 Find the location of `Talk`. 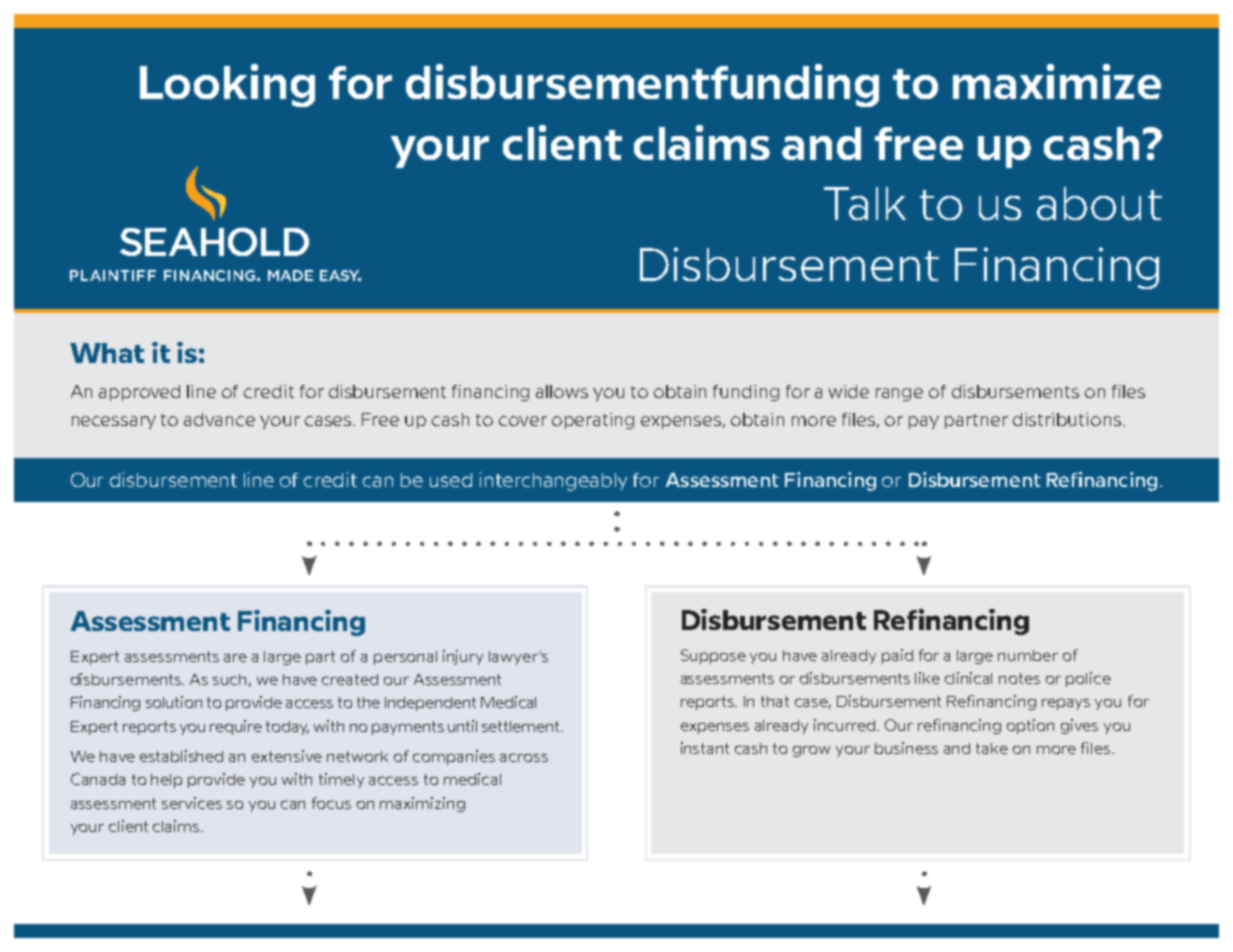

Talk is located at coordinates (865, 203).
